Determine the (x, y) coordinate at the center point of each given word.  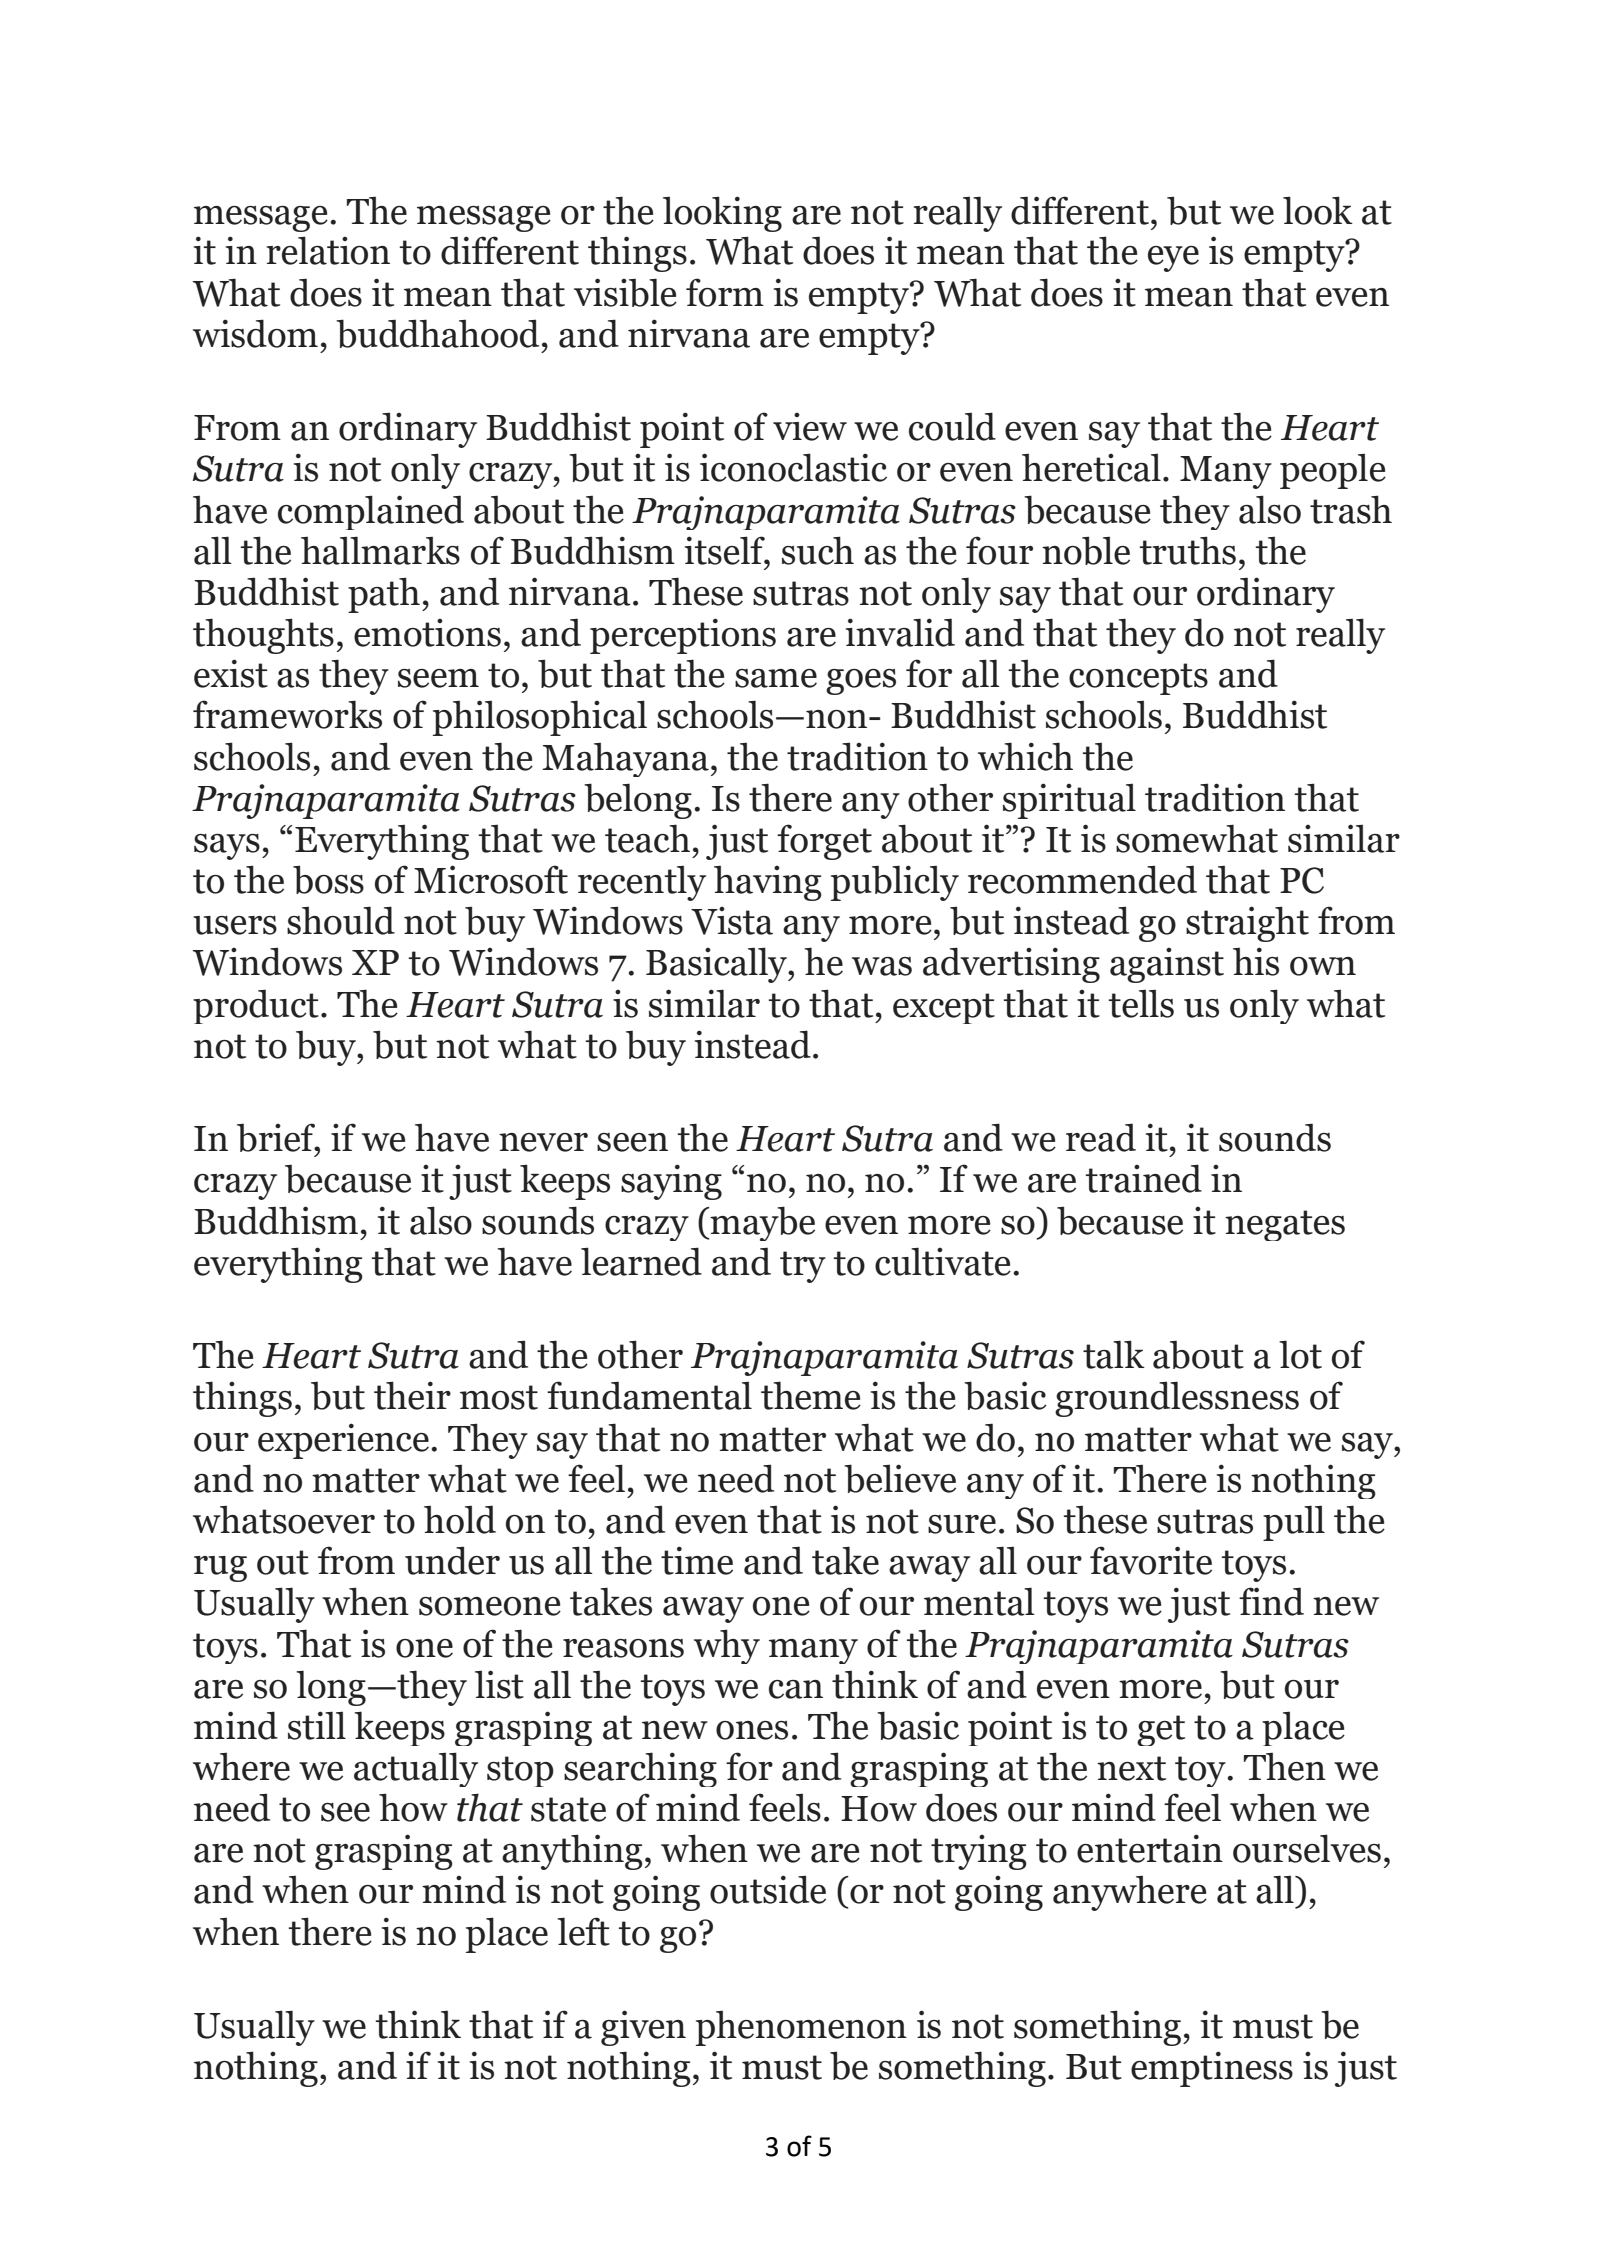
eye (1173, 259)
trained (1144, 1178)
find (1271, 1601)
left (583, 1931)
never (543, 1142)
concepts (1138, 679)
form (725, 292)
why (727, 1646)
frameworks (287, 714)
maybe (762, 1223)
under (452, 1560)
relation (328, 250)
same (776, 678)
